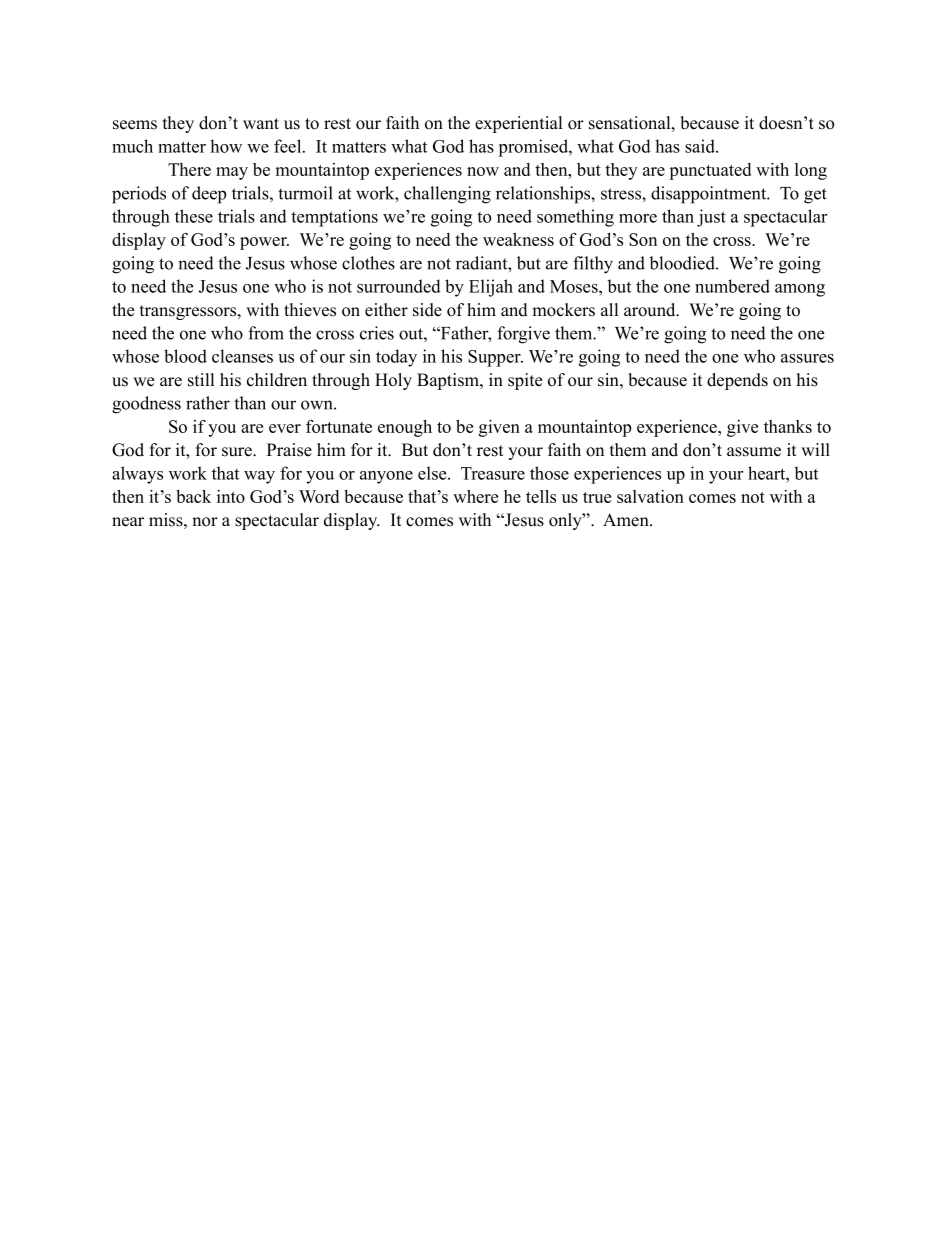  I want to click on how, so click(226, 146).
